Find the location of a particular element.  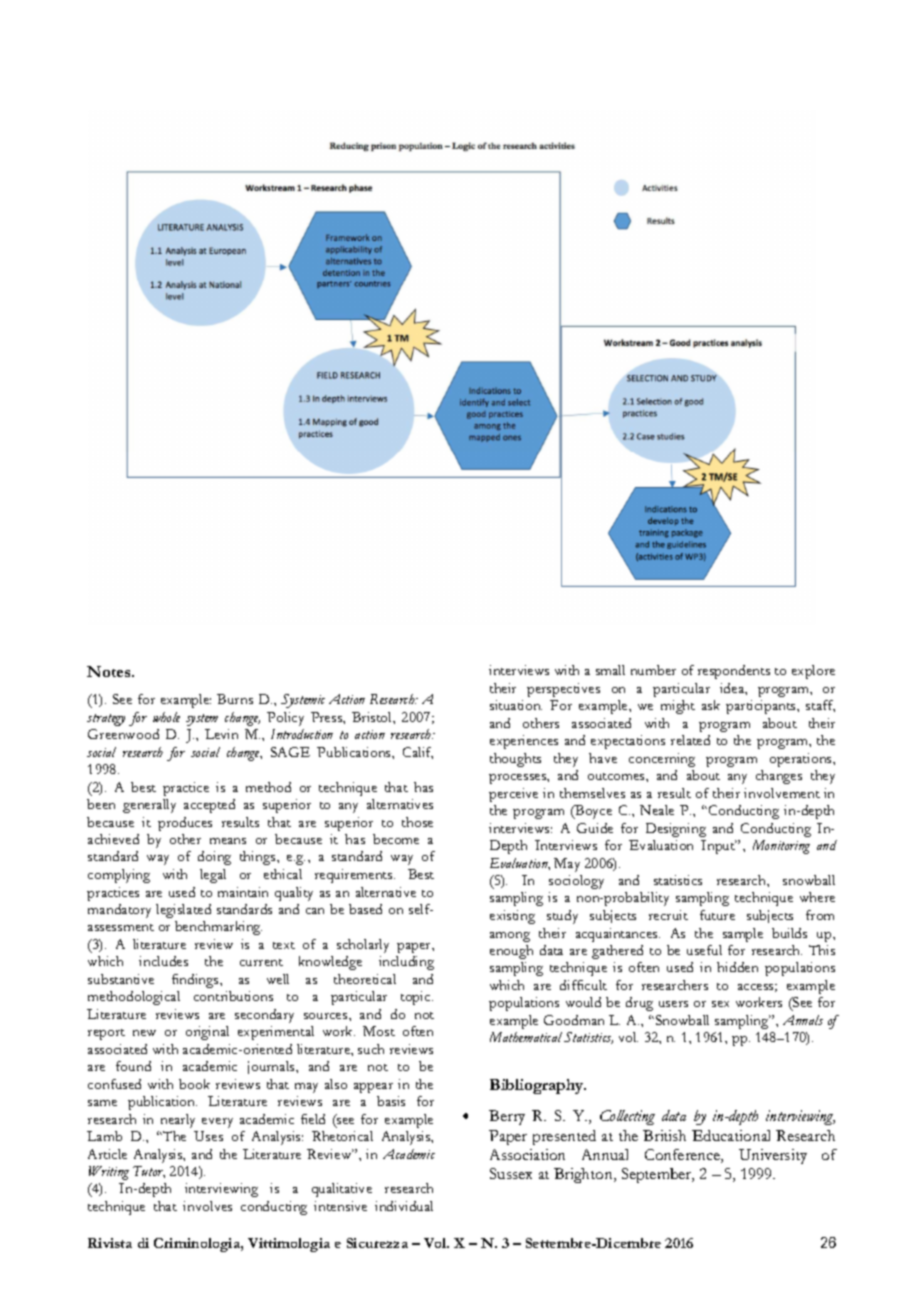

respondents is located at coordinates (734, 672).
